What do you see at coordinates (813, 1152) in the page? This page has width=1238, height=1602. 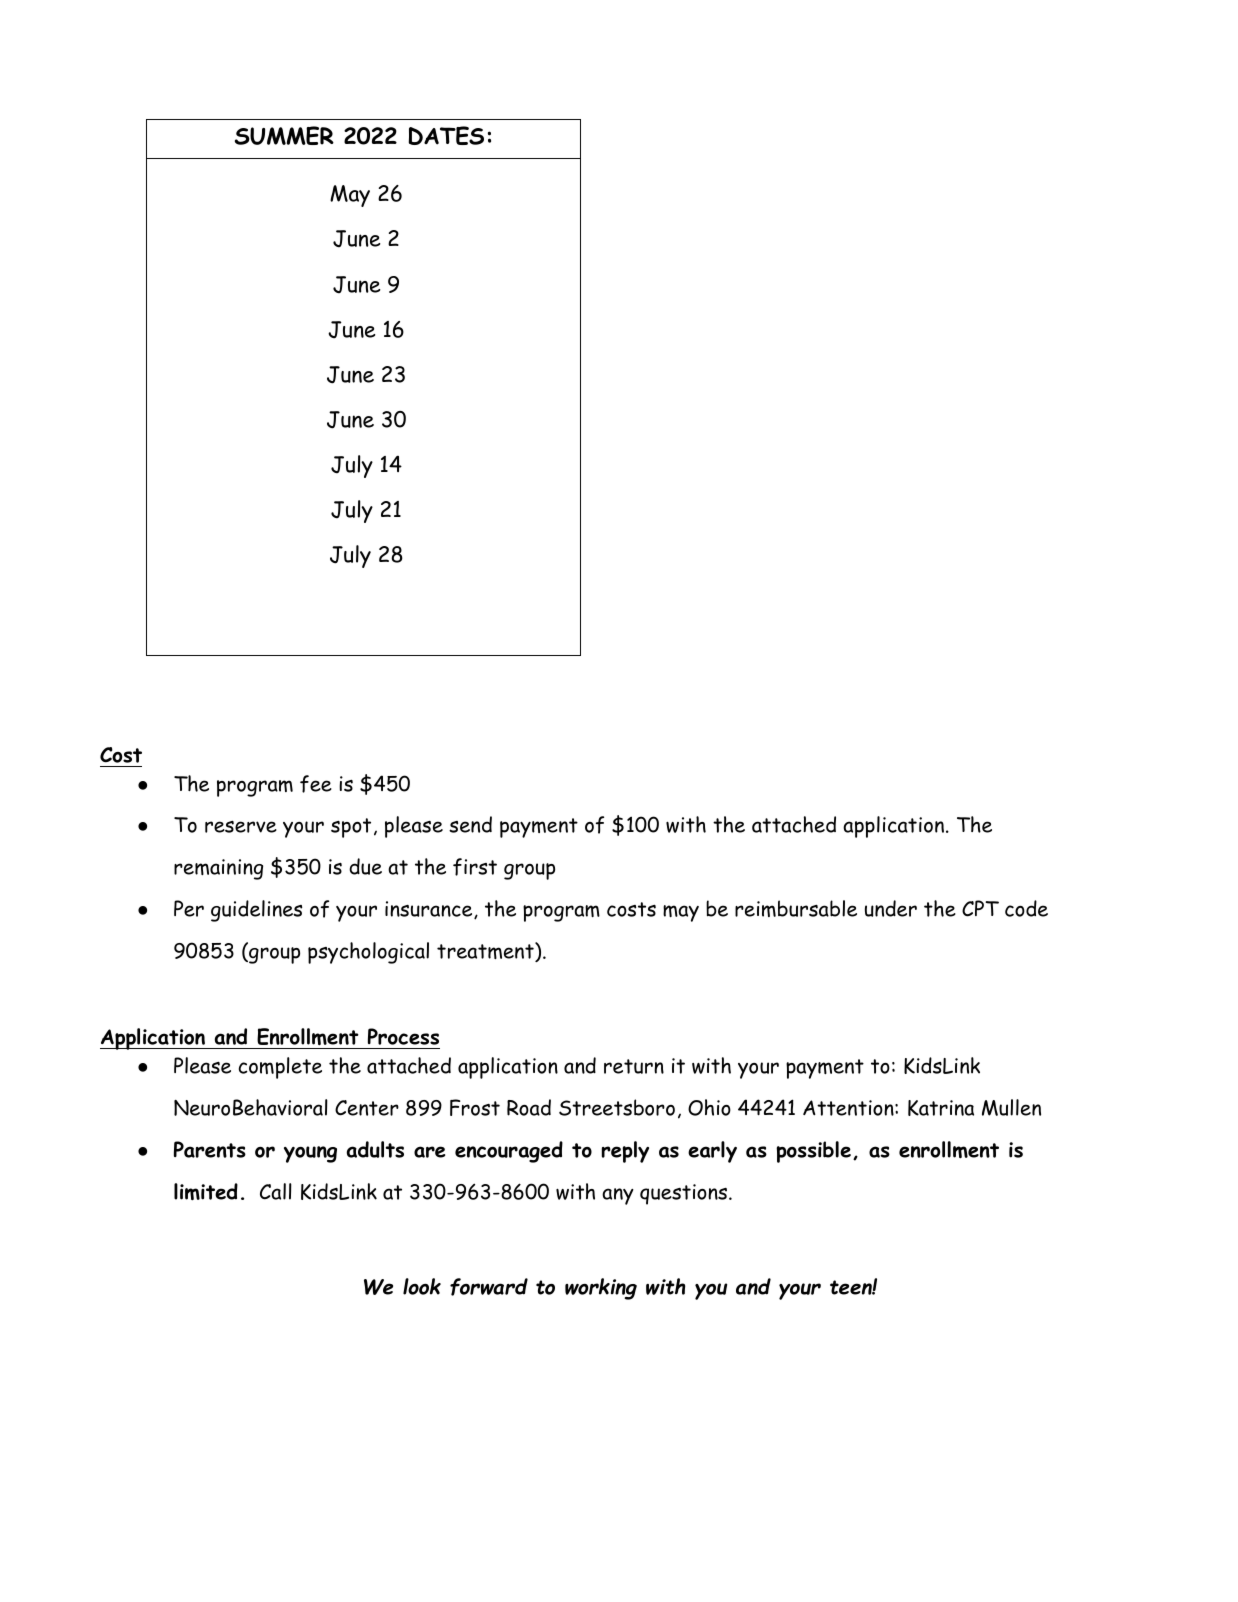 I see `possible` at bounding box center [813, 1152].
